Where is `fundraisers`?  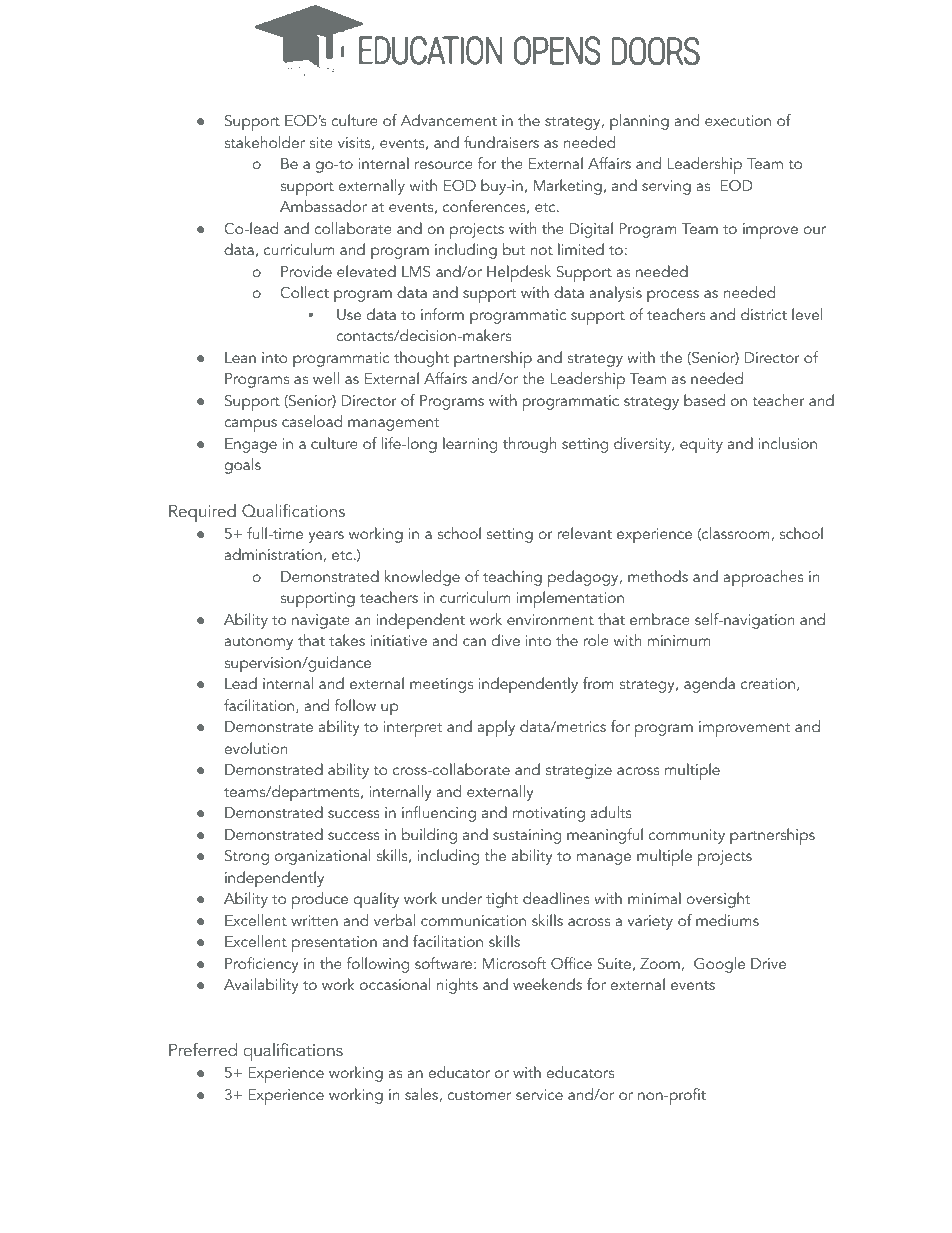
fundraisers is located at coordinates (501, 142).
